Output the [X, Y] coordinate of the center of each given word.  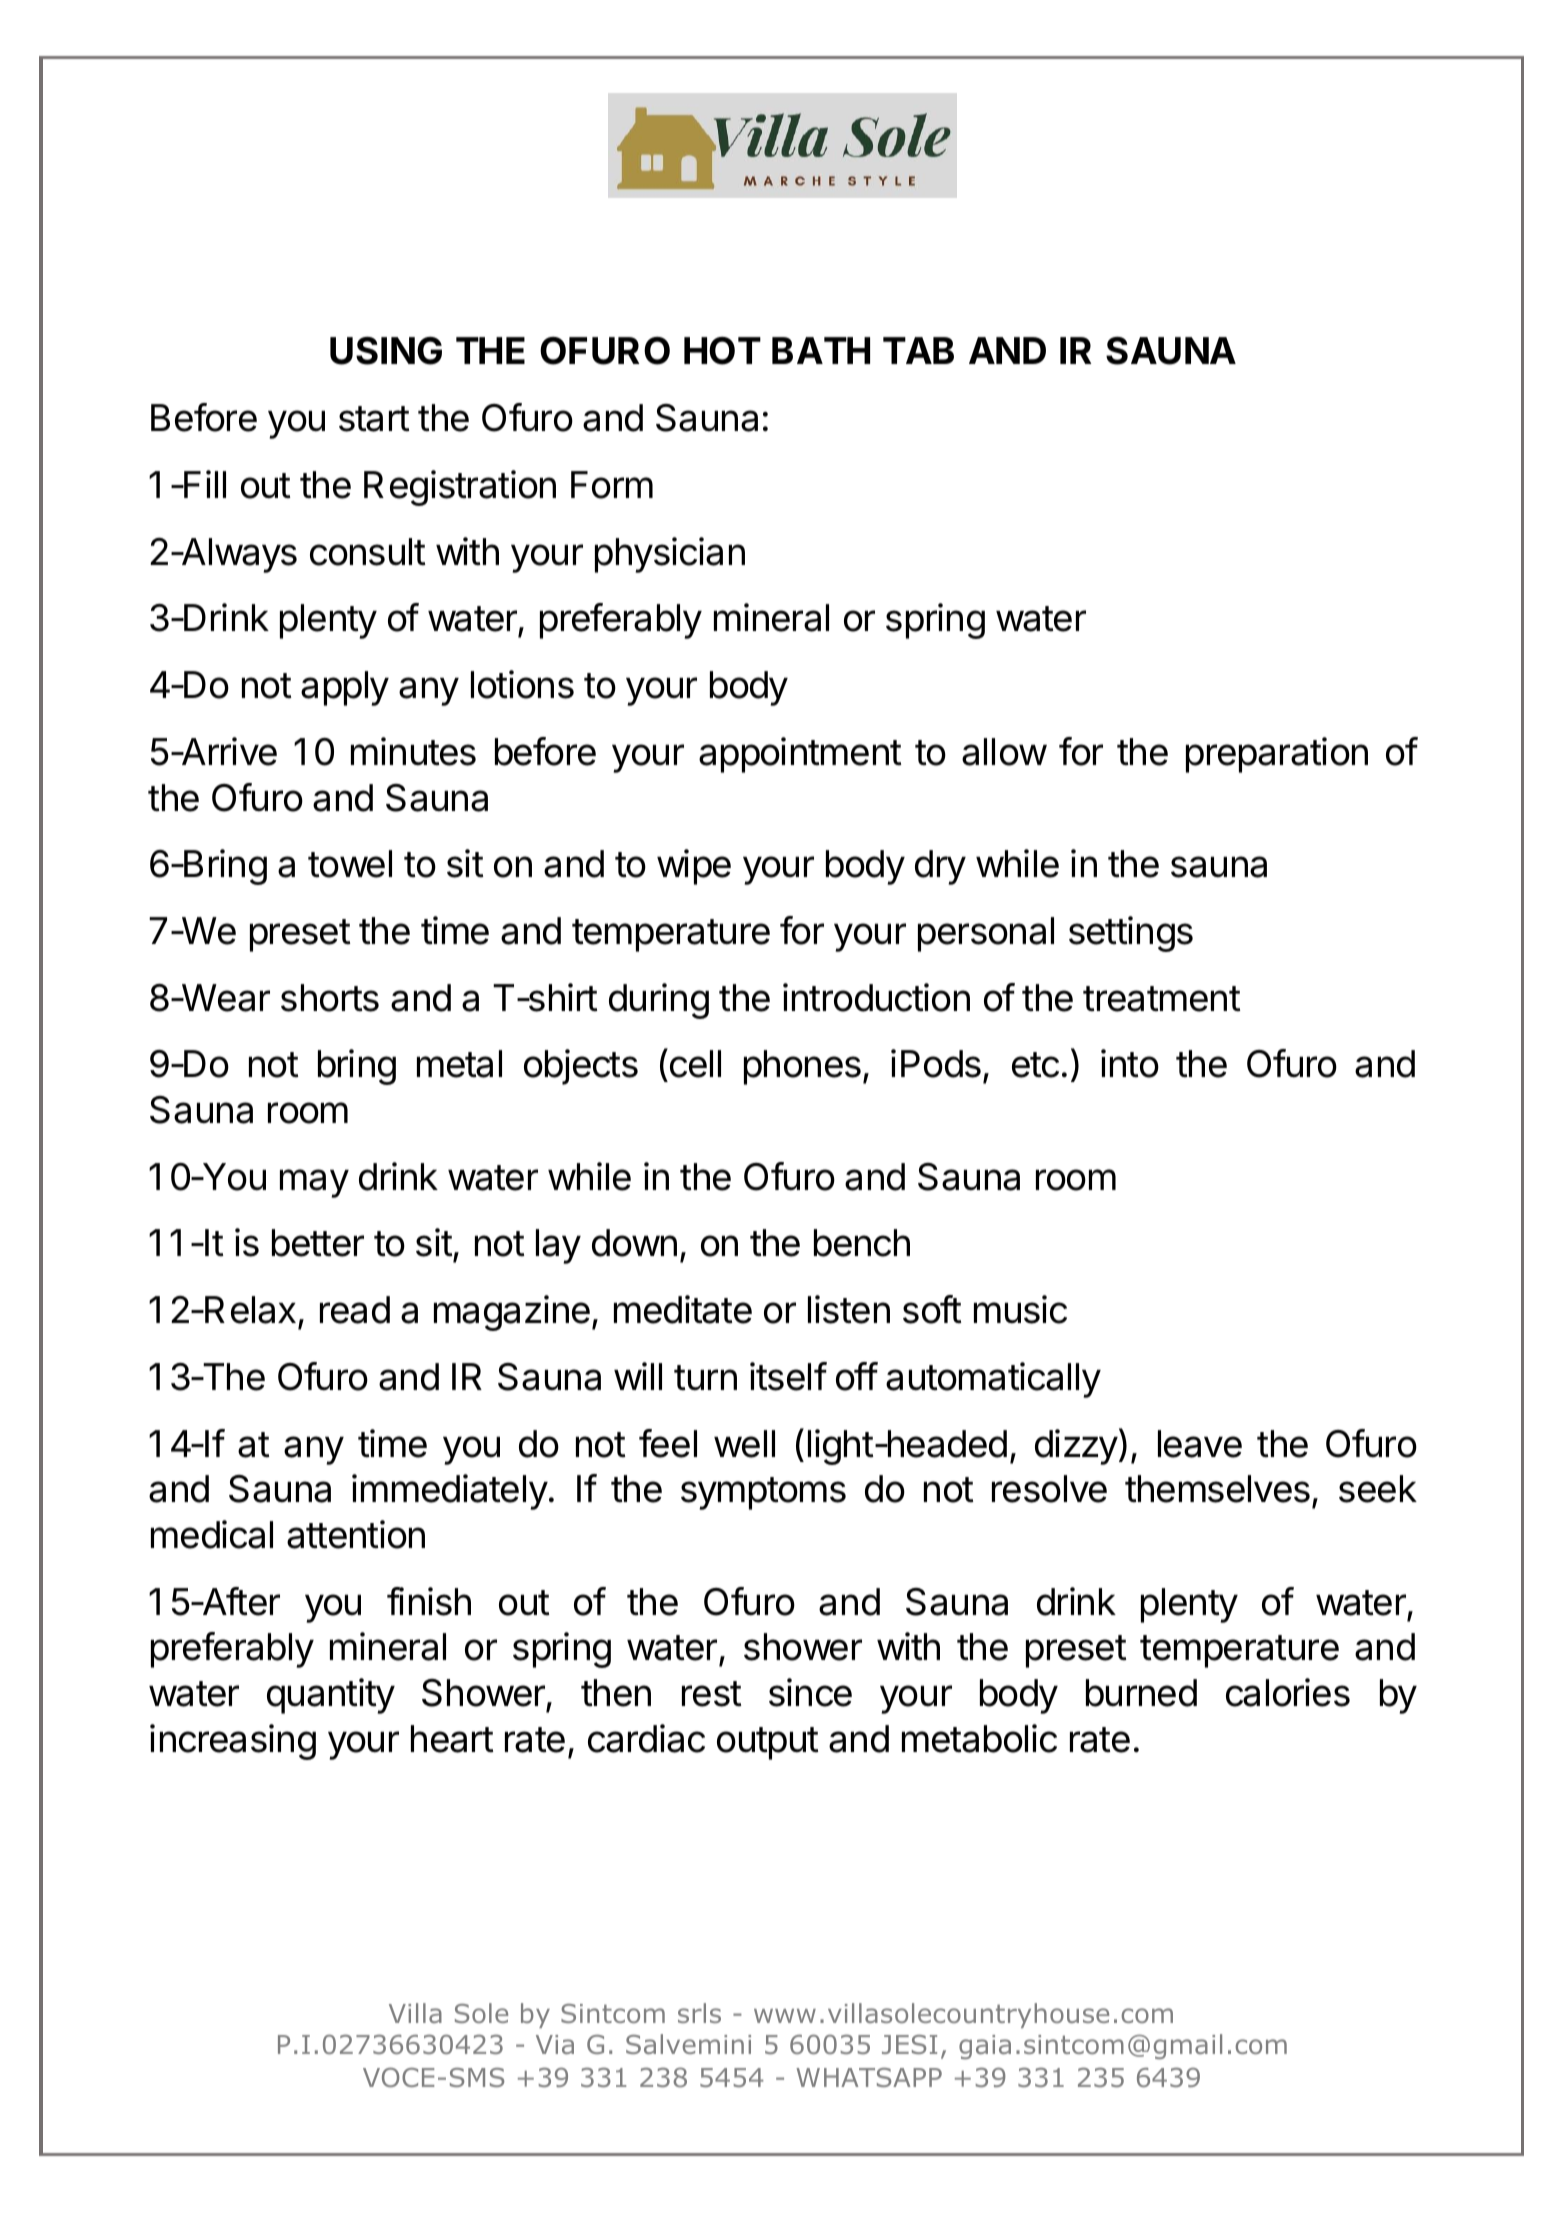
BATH [821, 350]
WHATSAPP [869, 2077]
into [1130, 1063]
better [318, 1243]
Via [555, 2044]
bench [862, 1243]
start [374, 419]
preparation [1277, 755]
